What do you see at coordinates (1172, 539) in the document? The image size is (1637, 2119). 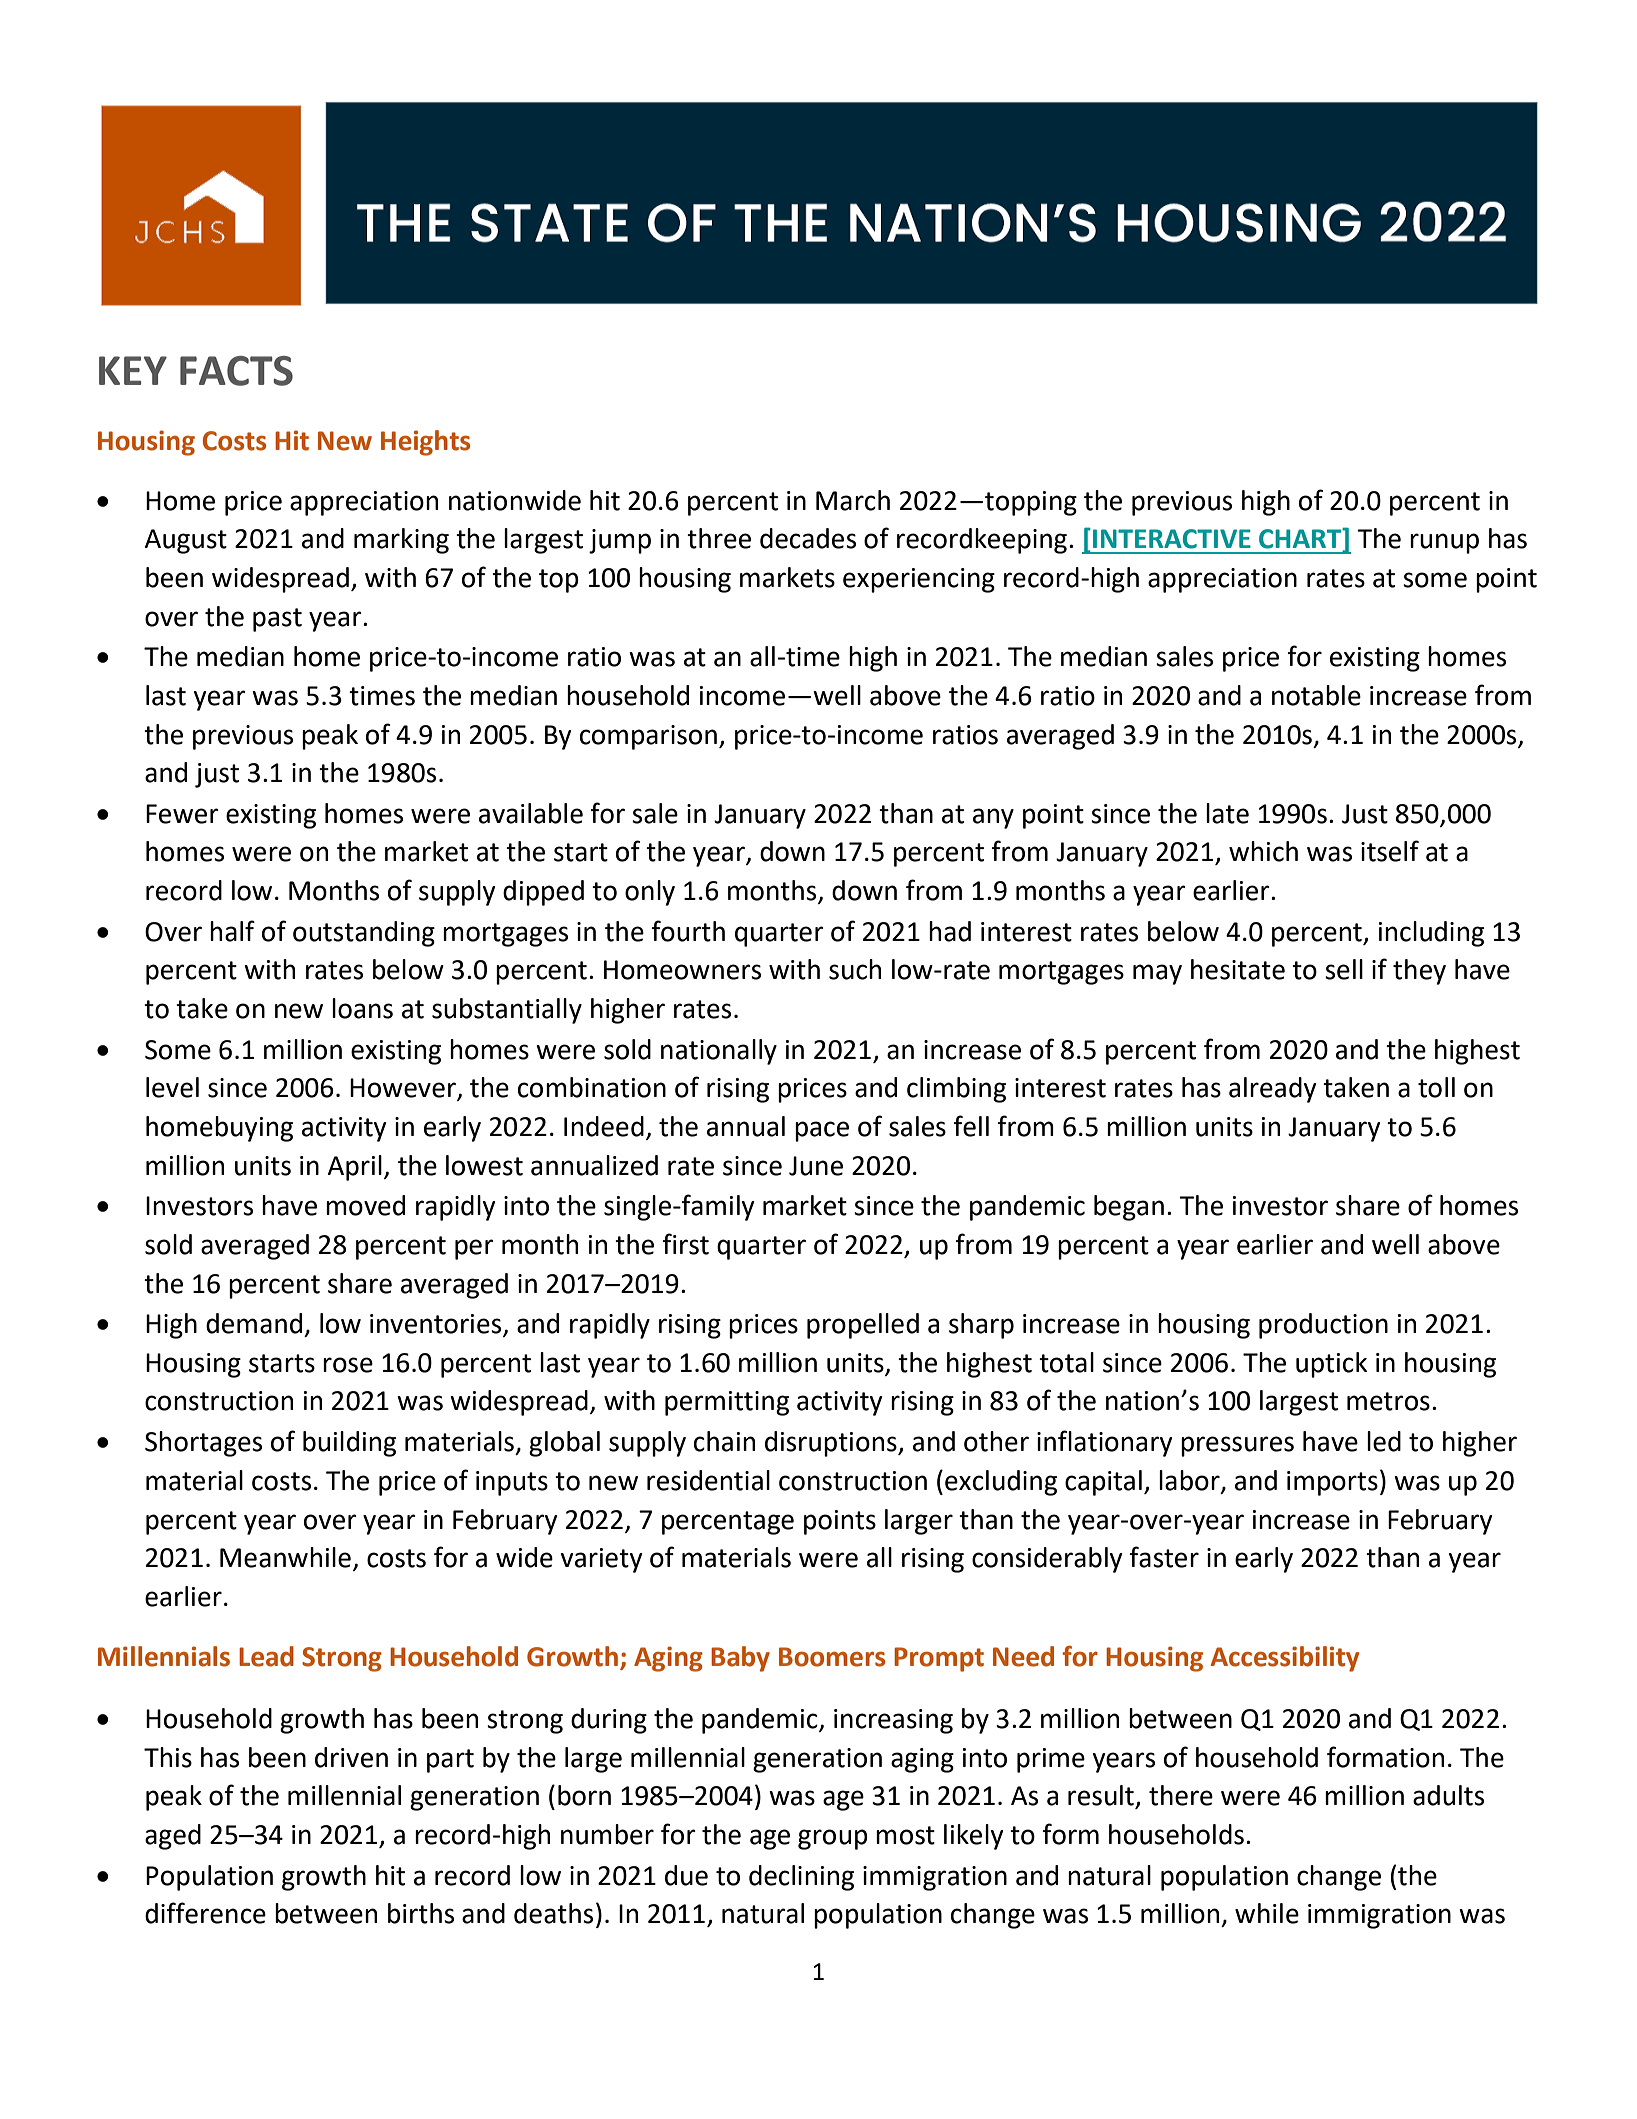 I see `INTERACTIVE` at bounding box center [1172, 539].
